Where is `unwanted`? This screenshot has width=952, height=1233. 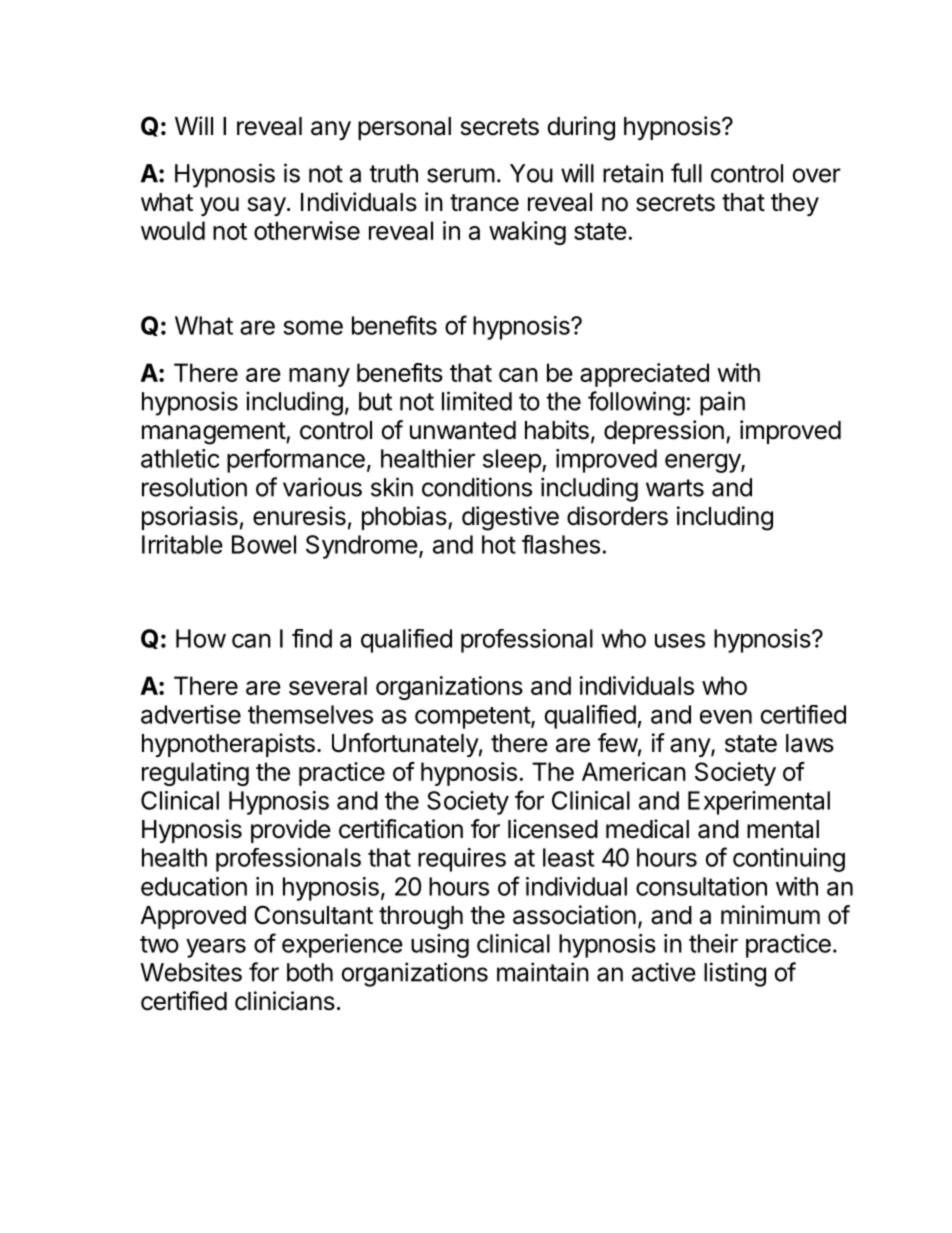
unwanted is located at coordinates (463, 430).
